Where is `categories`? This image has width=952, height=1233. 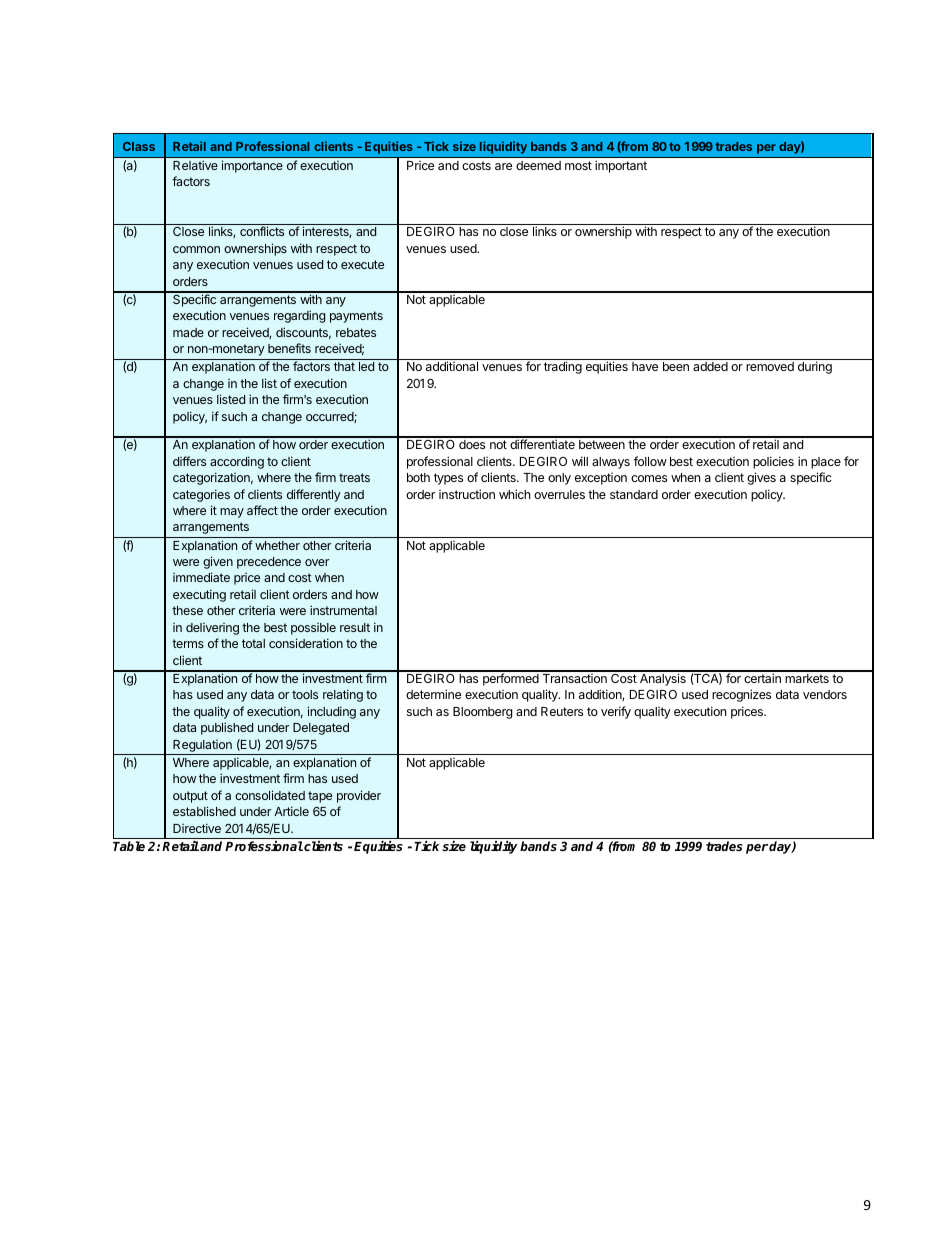
categories is located at coordinates (201, 495).
